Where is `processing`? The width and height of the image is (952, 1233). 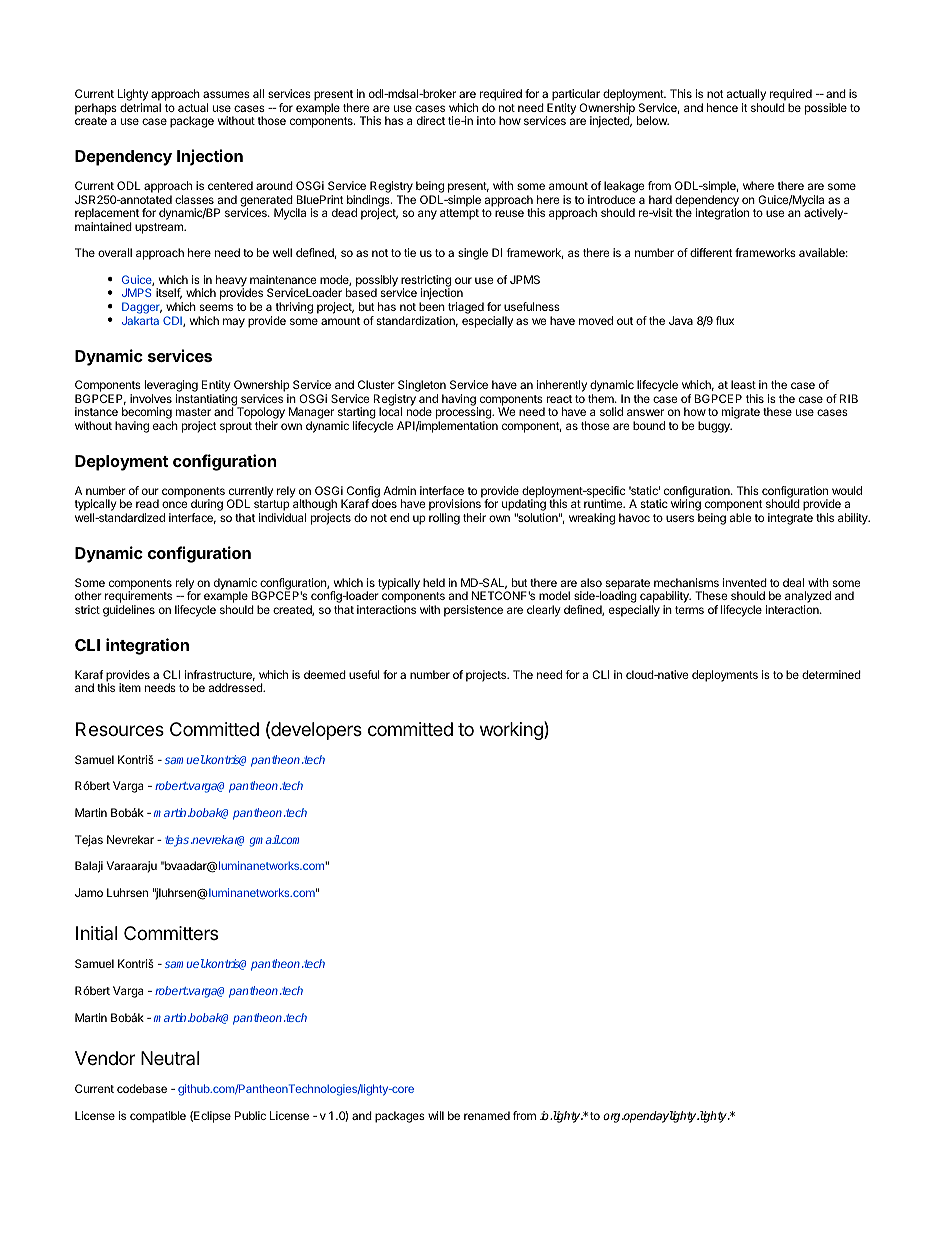 processing is located at coordinates (464, 414).
